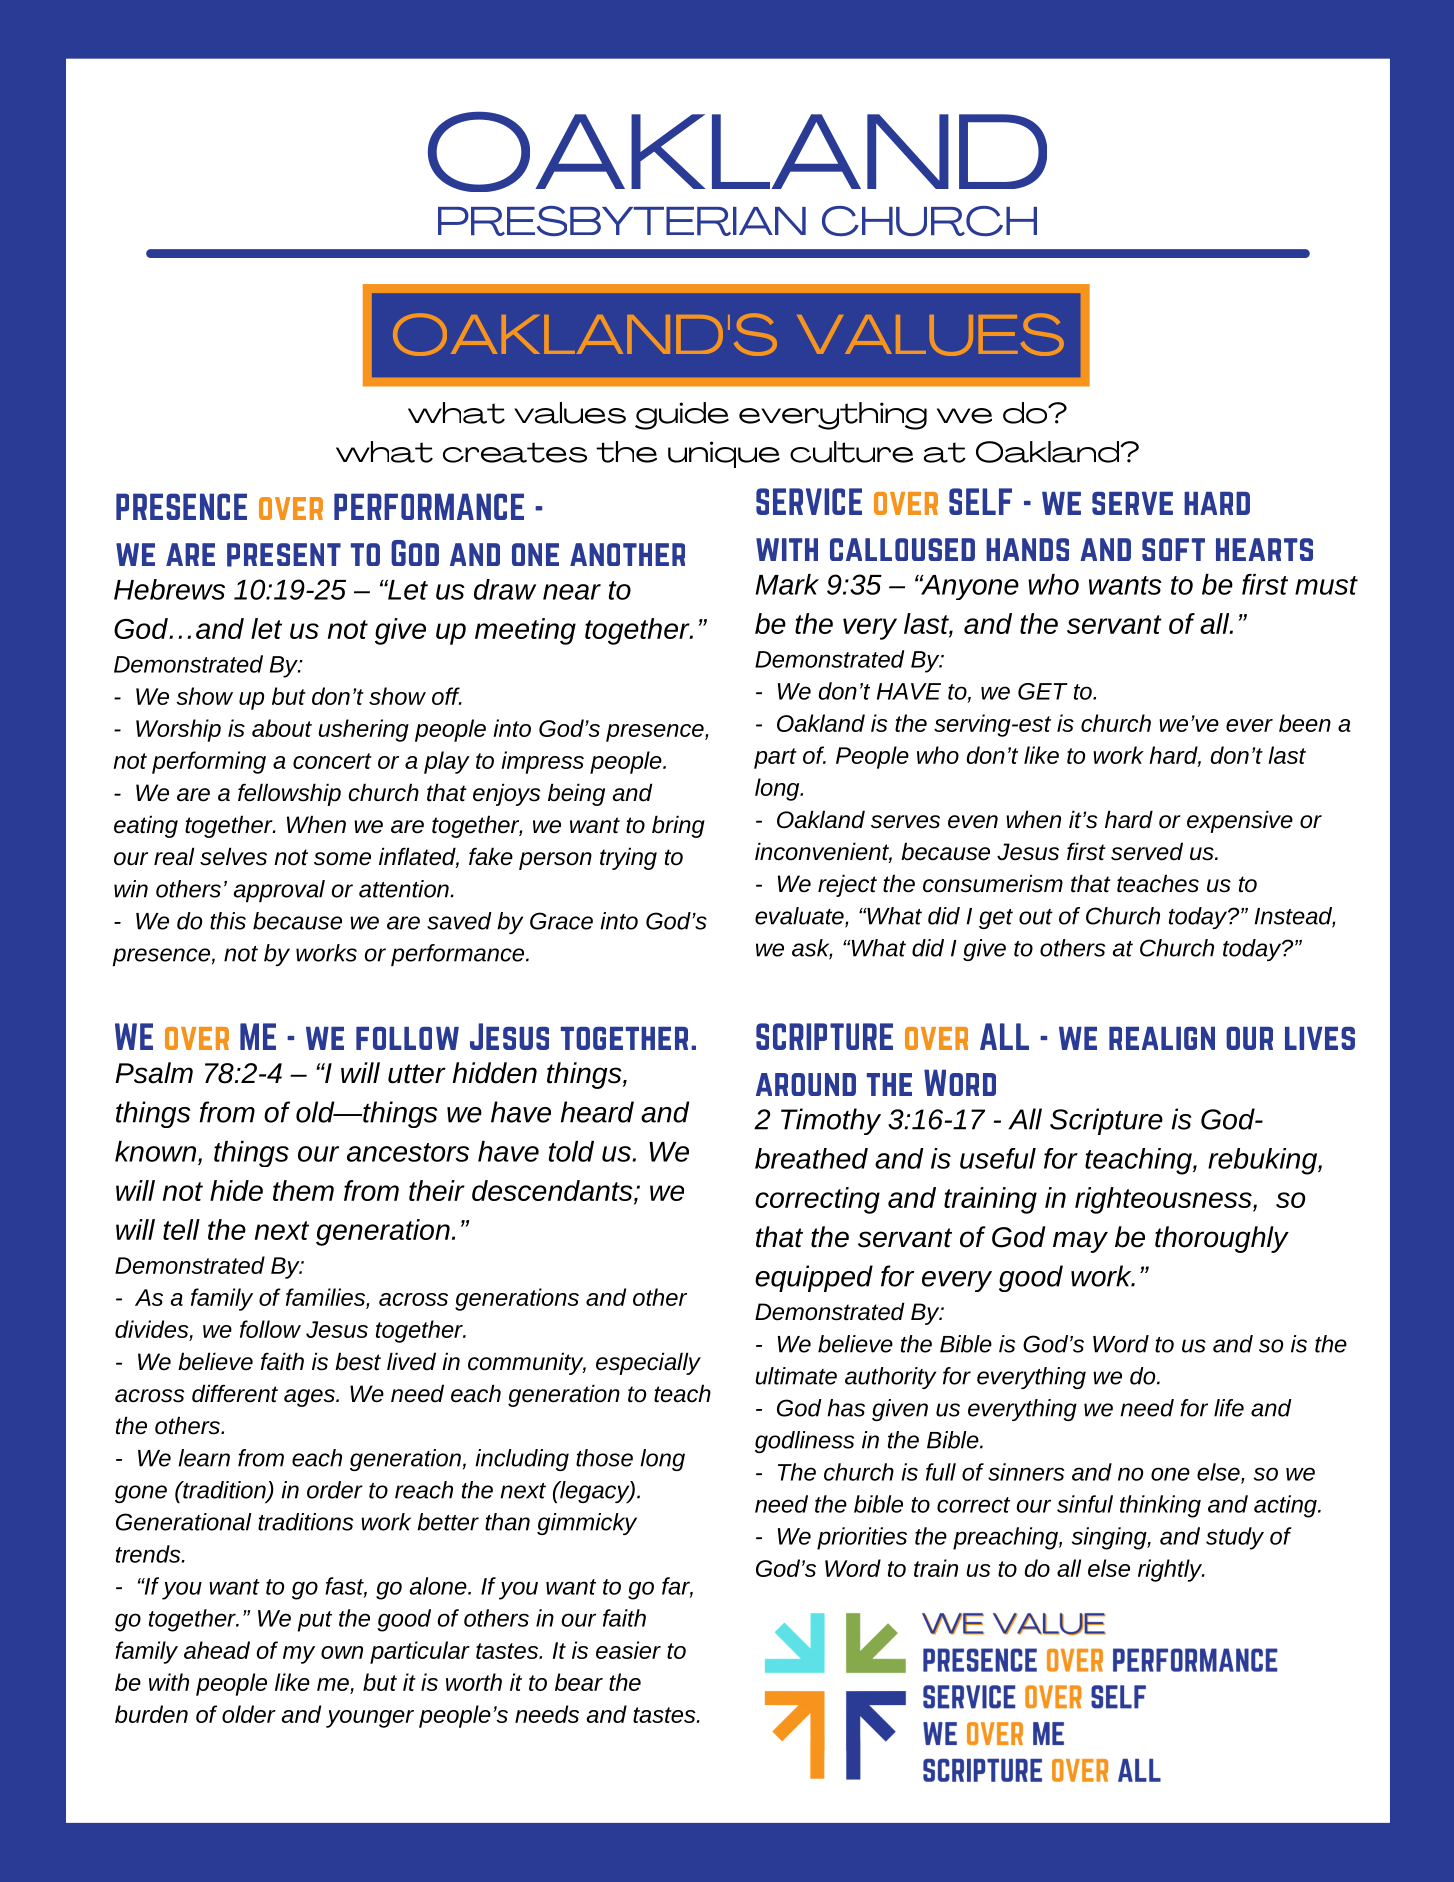 Image resolution: width=1454 pixels, height=1882 pixels. What do you see at coordinates (628, 1650) in the document?
I see `easier` at bounding box center [628, 1650].
